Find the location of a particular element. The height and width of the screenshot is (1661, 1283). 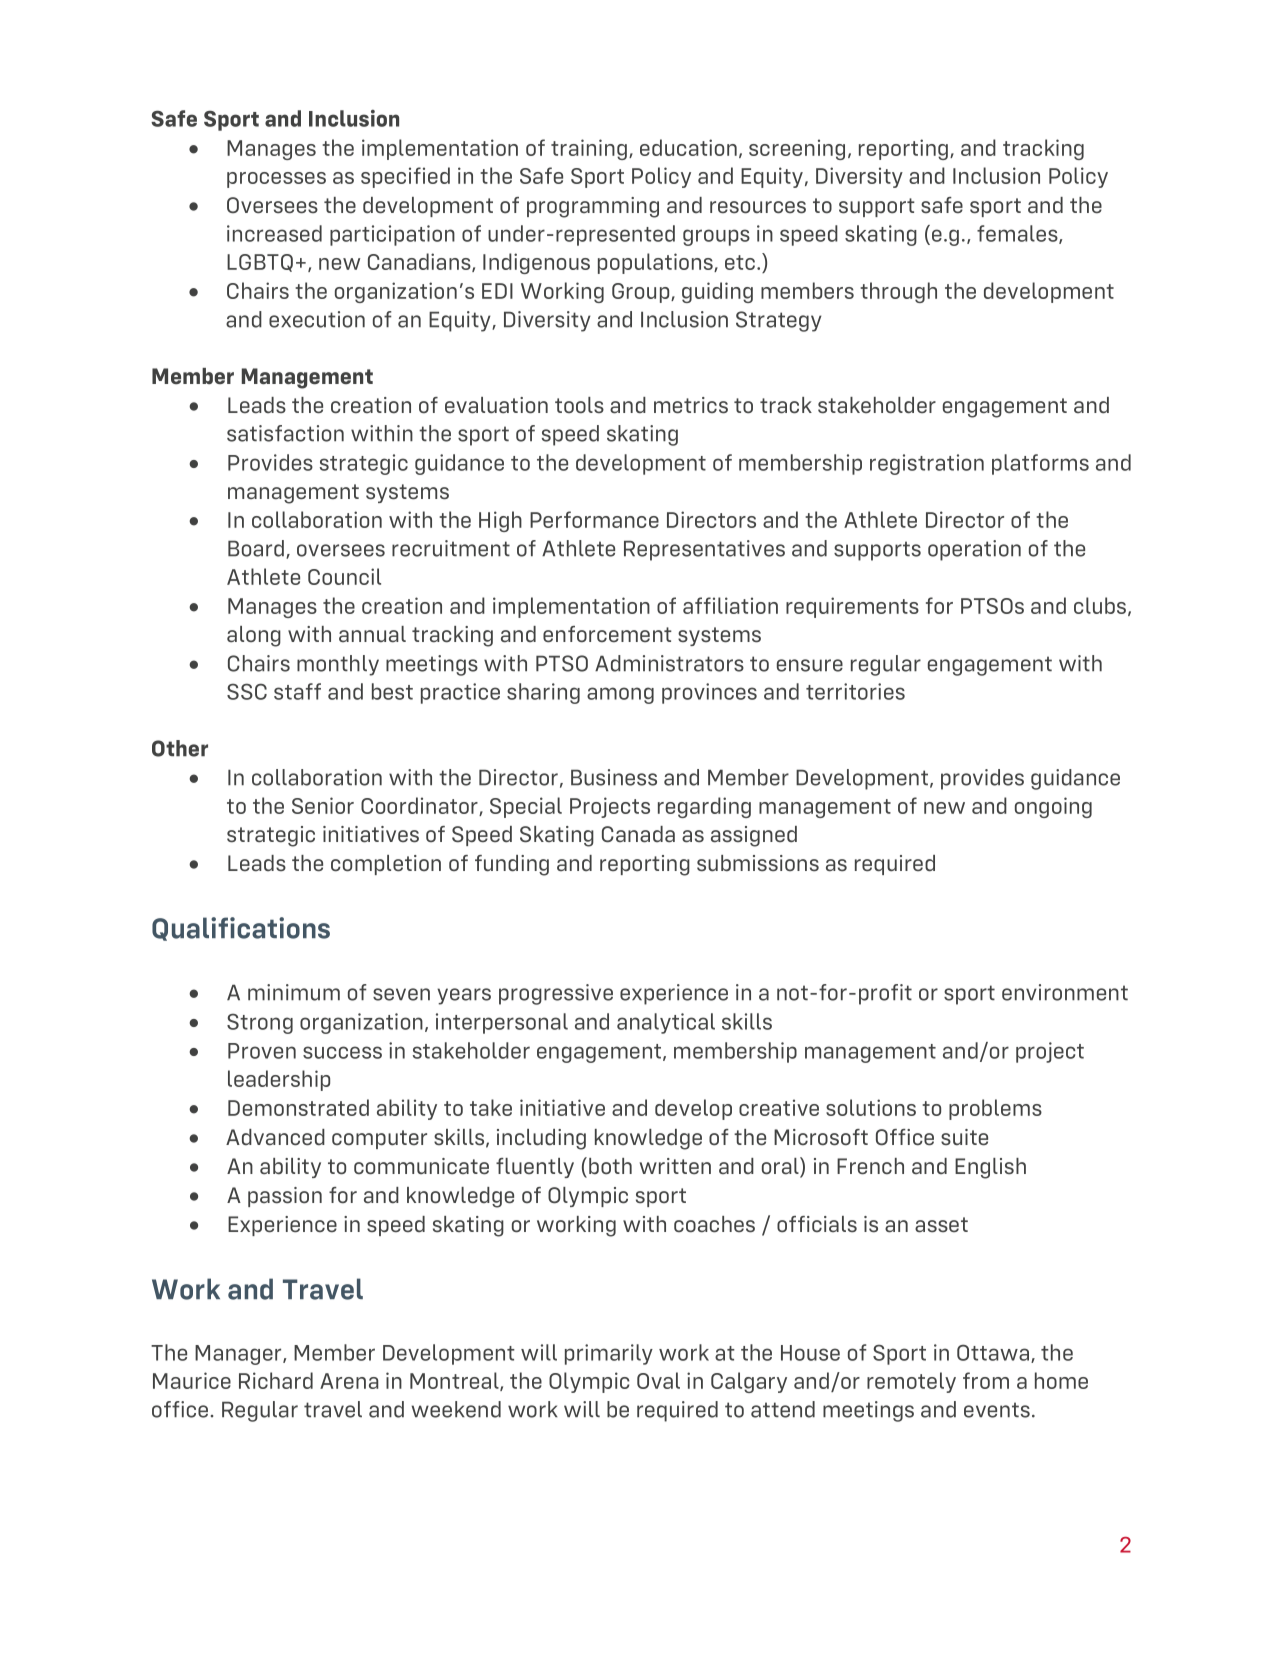

platforms is located at coordinates (1040, 464).
